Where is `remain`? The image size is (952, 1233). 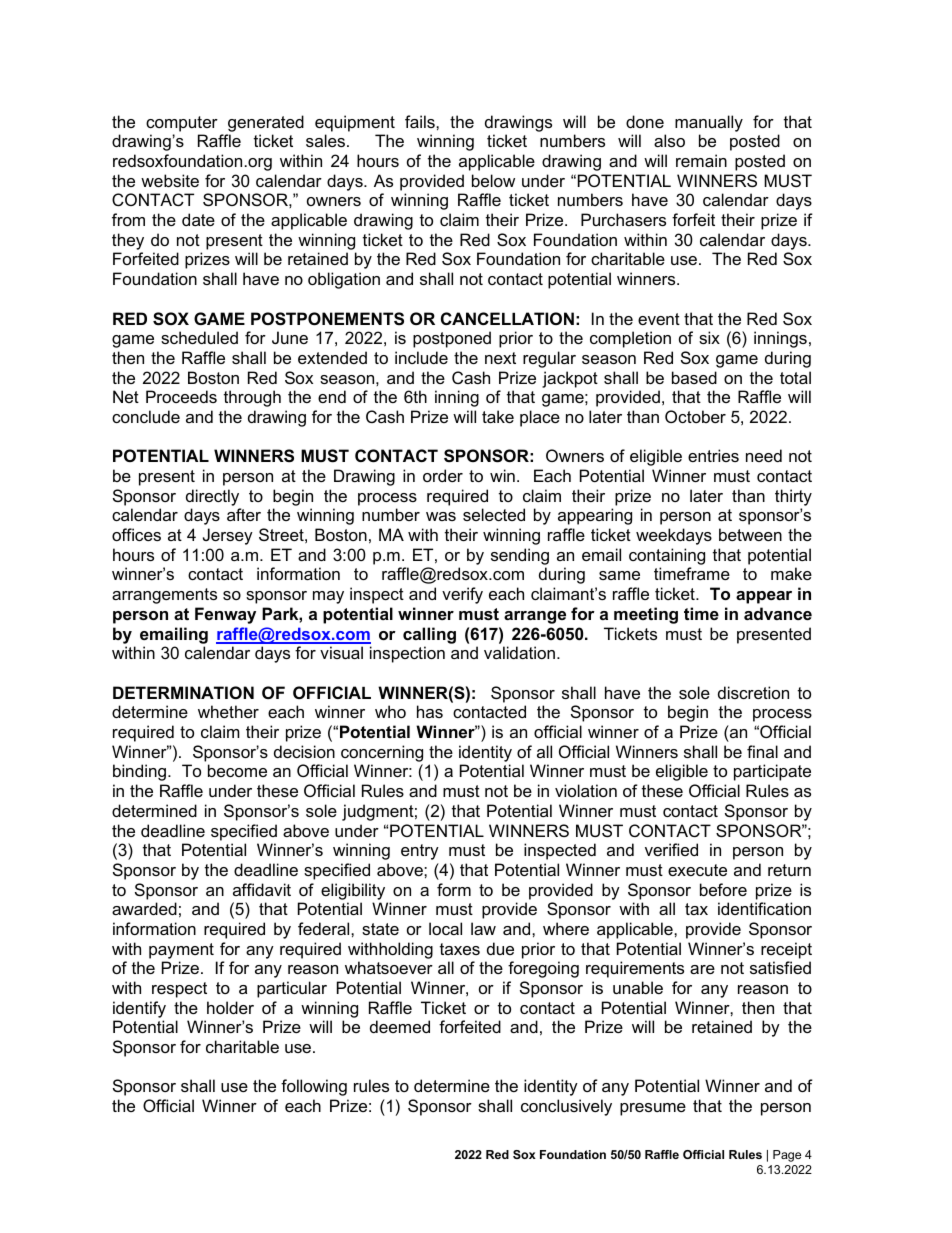 remain is located at coordinates (701, 160).
